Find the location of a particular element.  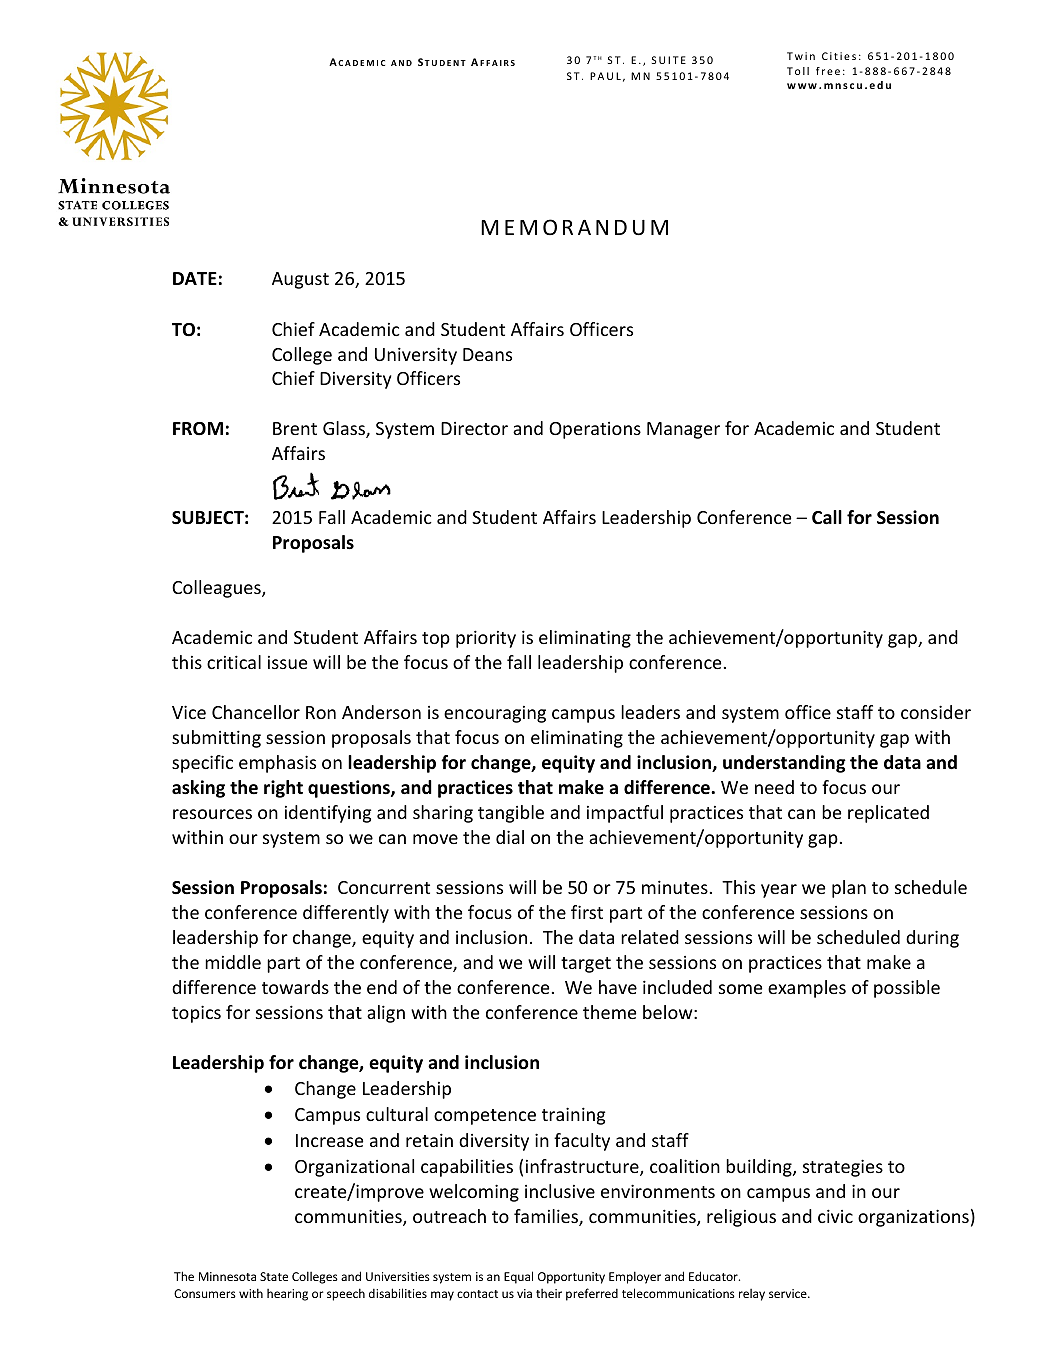

consider is located at coordinates (936, 712).
